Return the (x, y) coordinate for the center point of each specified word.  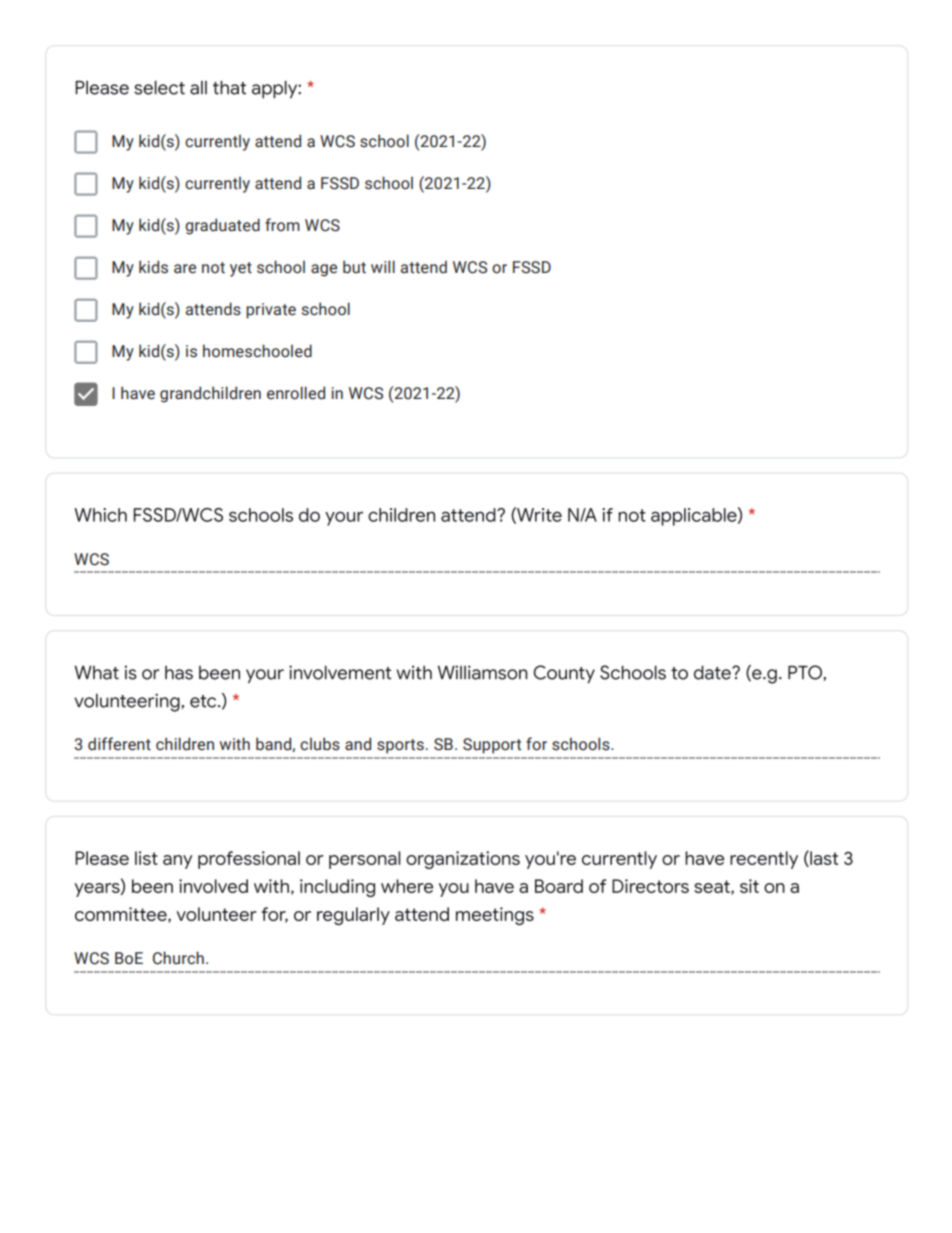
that (229, 88)
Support (492, 746)
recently (764, 860)
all (198, 88)
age (324, 270)
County (564, 674)
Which (100, 515)
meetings (495, 916)
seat (713, 887)
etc (204, 701)
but (354, 267)
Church (178, 958)
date (713, 672)
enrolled (296, 393)
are (185, 269)
